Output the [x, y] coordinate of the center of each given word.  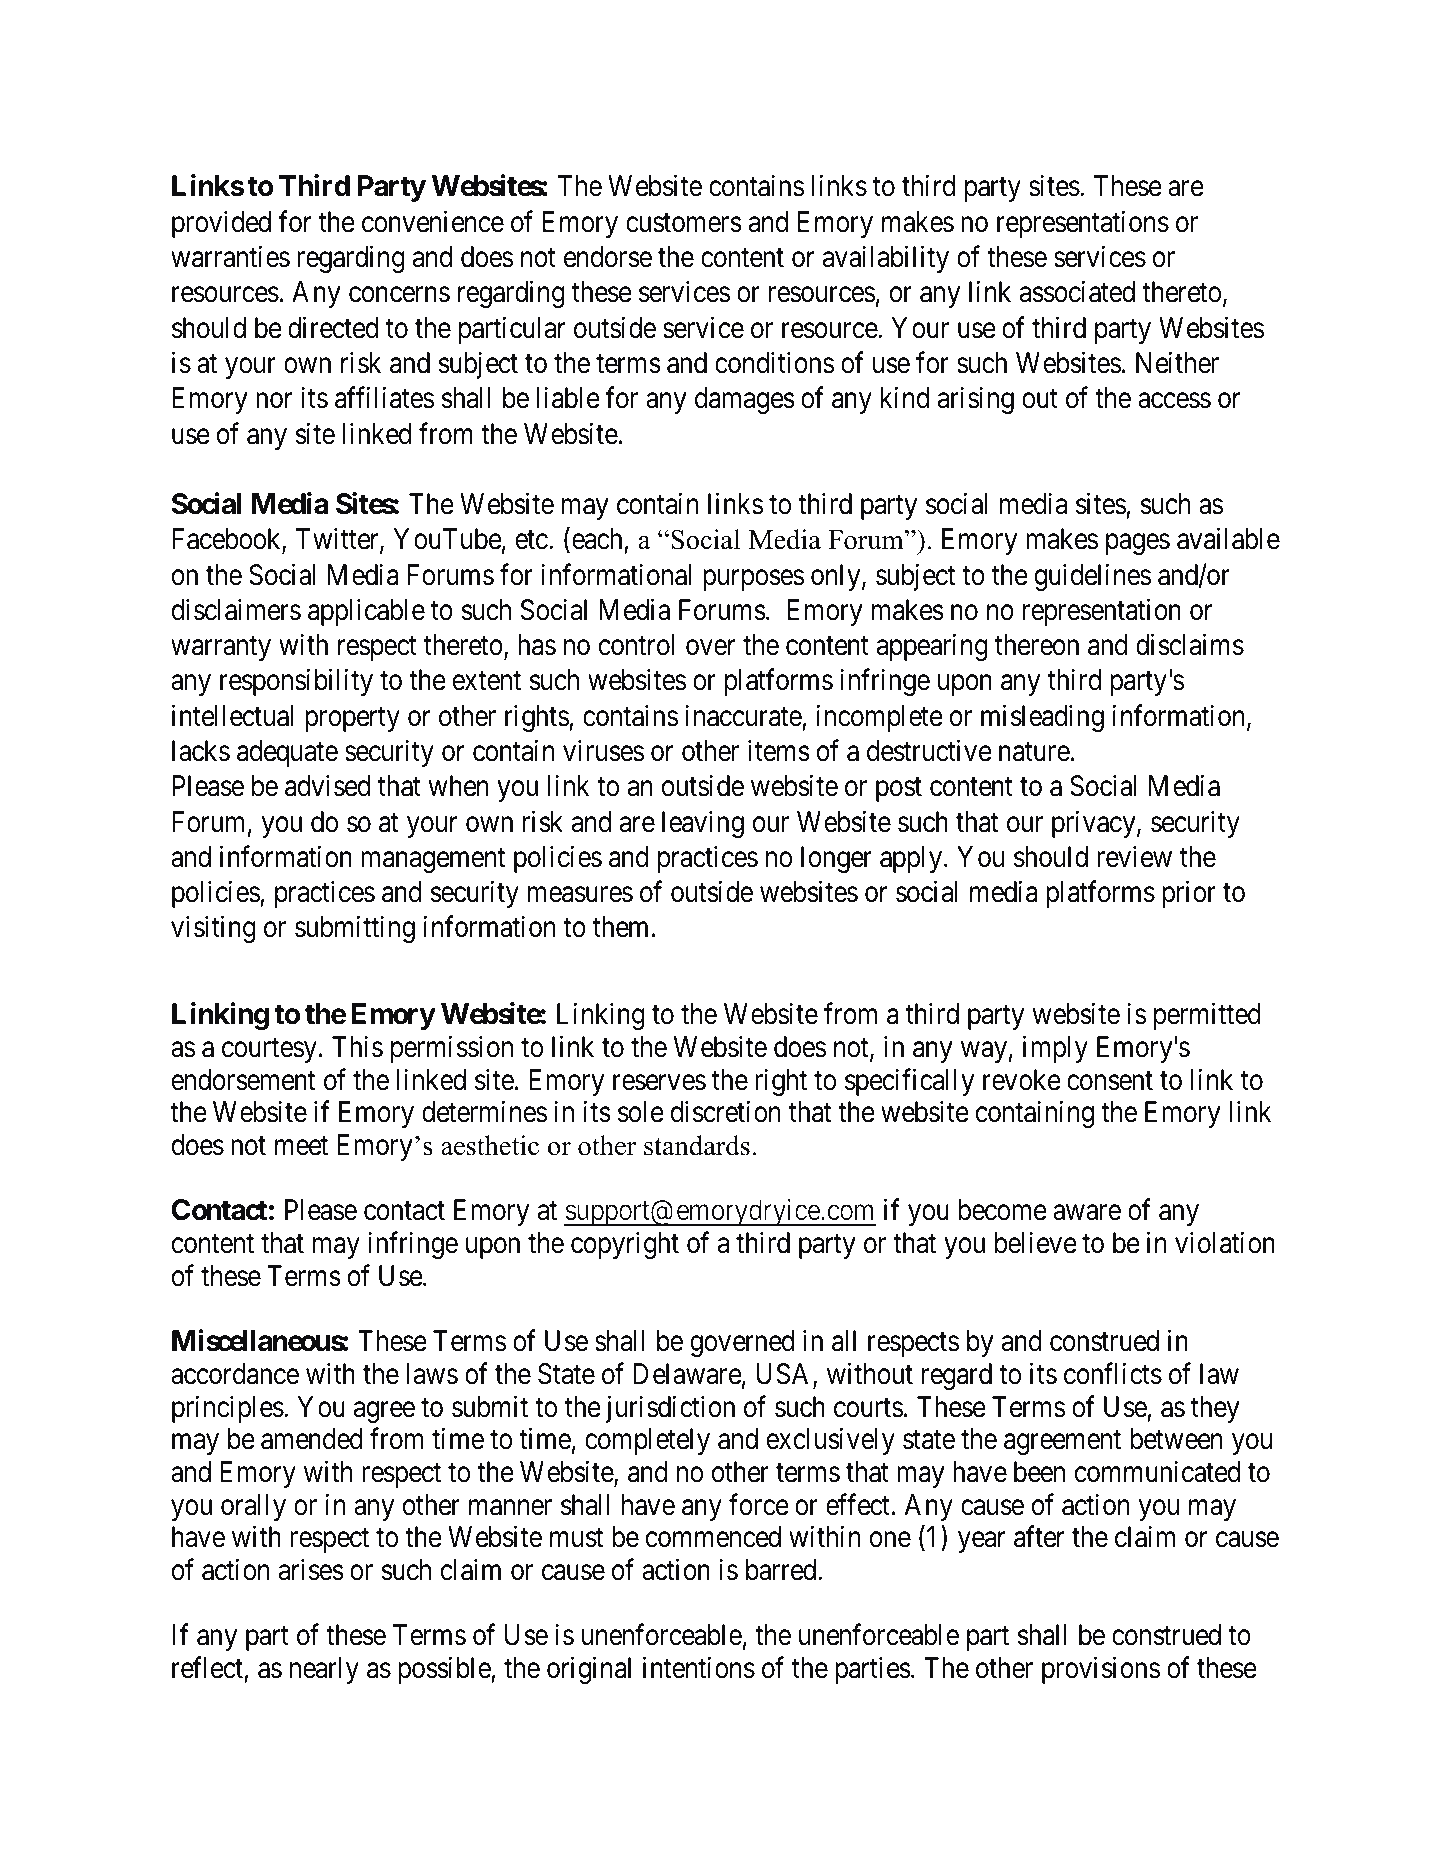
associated [1077, 292]
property [352, 719]
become [1002, 1210]
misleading [1042, 718]
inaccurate [743, 716]
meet [301, 1146]
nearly [324, 1670]
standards [697, 1145]
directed [333, 327]
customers [684, 223]
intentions [699, 1668]
